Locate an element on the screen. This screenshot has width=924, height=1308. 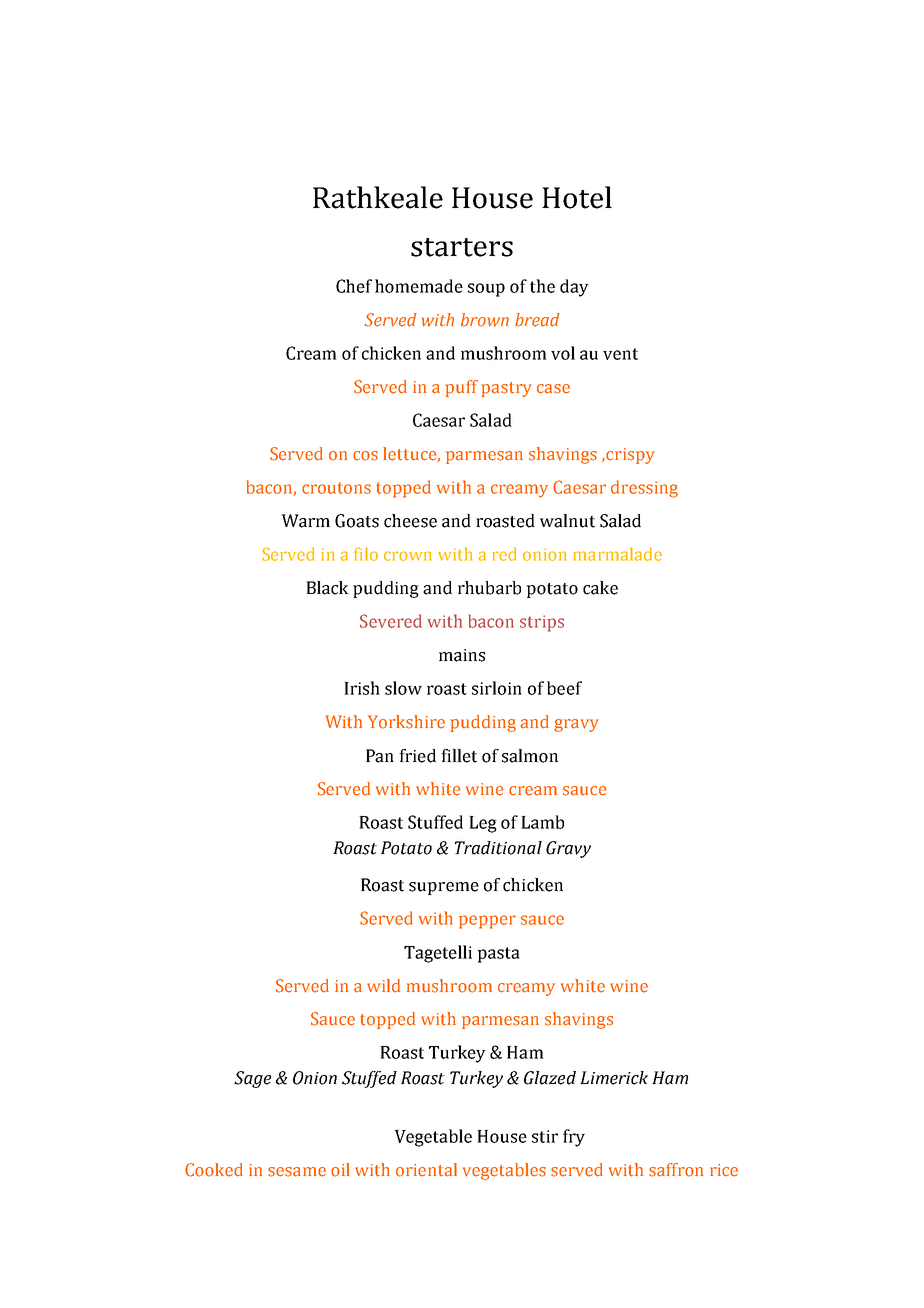
Lamb is located at coordinates (542, 822).
